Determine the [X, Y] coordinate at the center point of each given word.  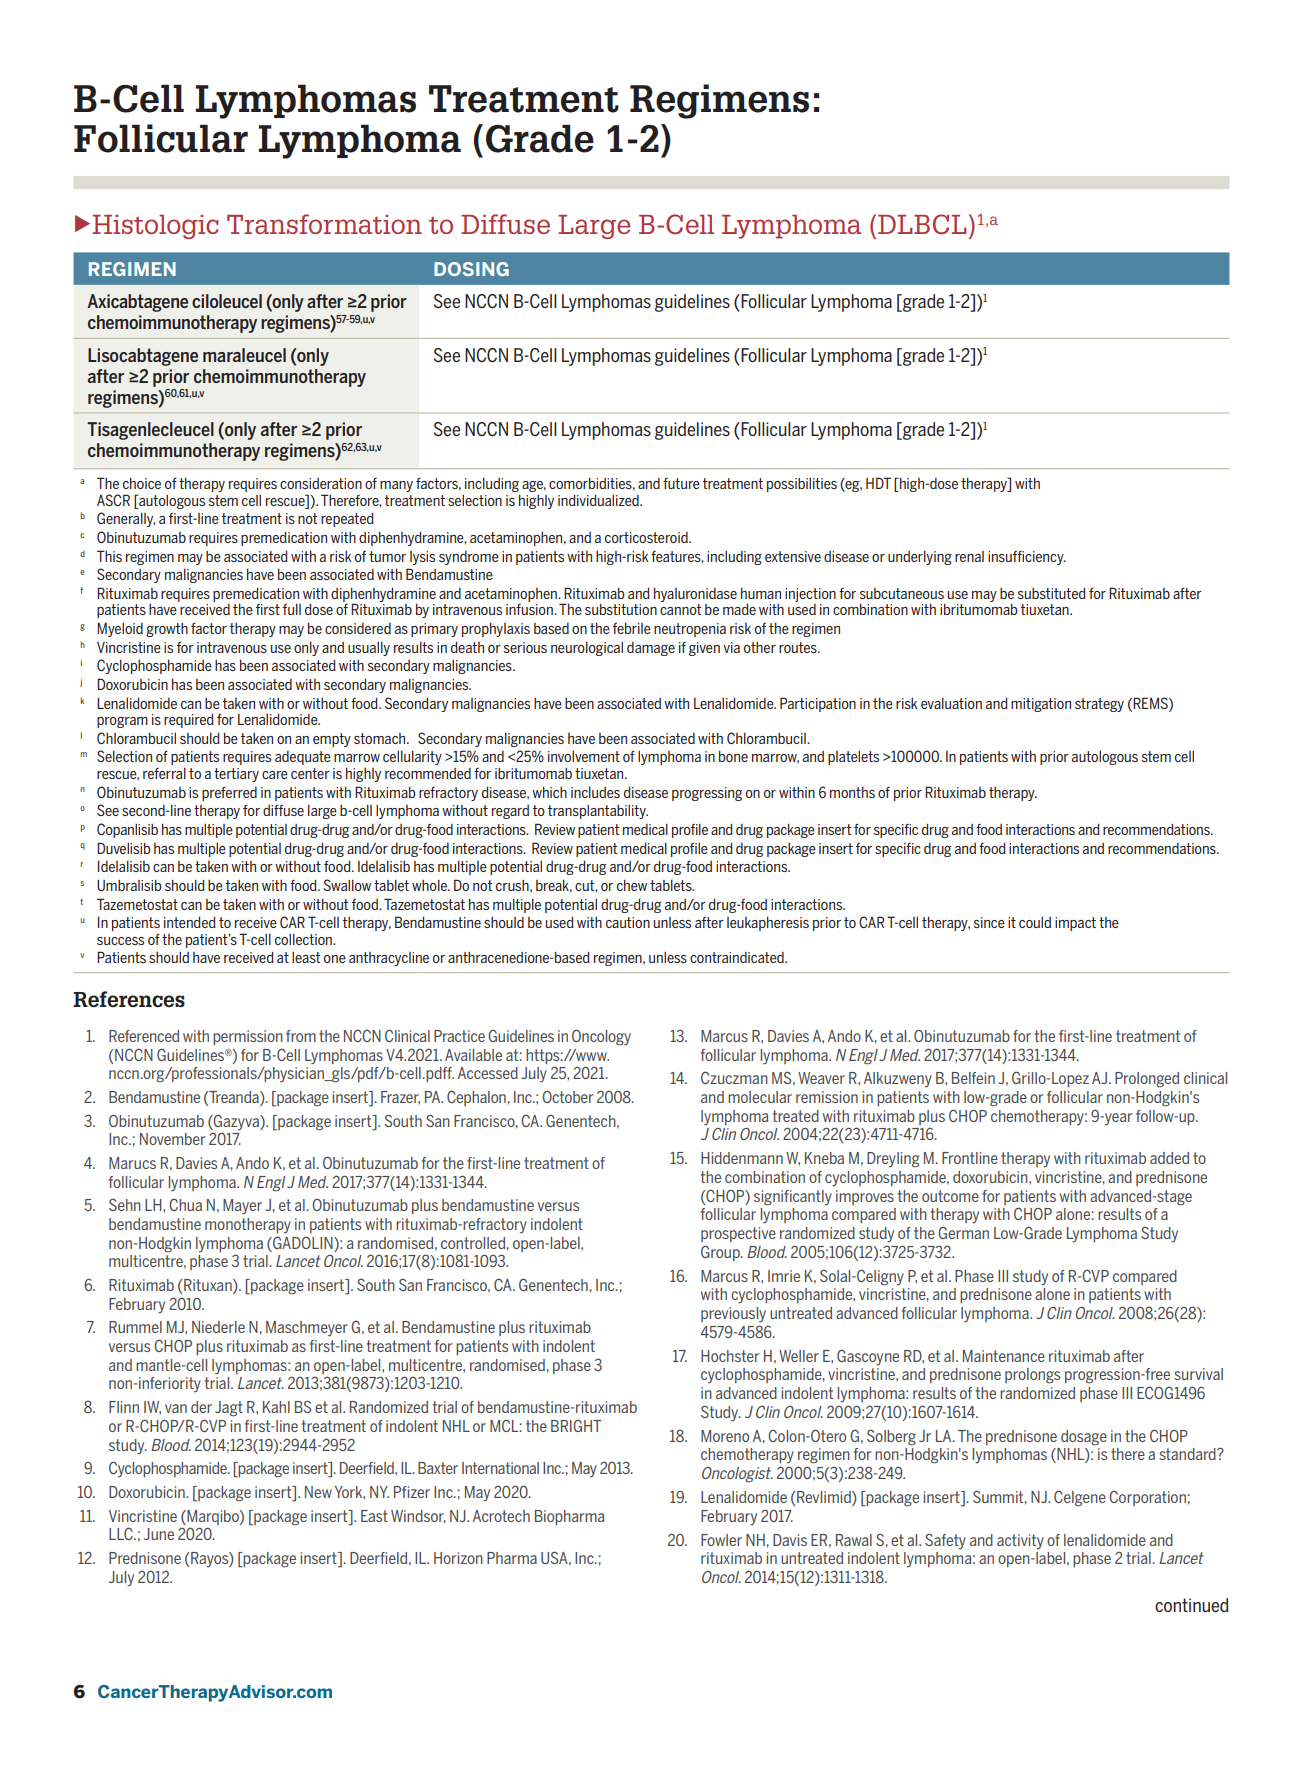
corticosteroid [647, 537]
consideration [321, 483]
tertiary [236, 775]
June [159, 1534]
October [568, 1097]
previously [733, 1315]
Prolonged [1147, 1080]
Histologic [155, 227]
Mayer [242, 1207]
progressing [707, 794]
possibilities [802, 484]
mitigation [1041, 705]
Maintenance [1004, 1356]
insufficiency [1027, 558]
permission [248, 1037]
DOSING [471, 269]
